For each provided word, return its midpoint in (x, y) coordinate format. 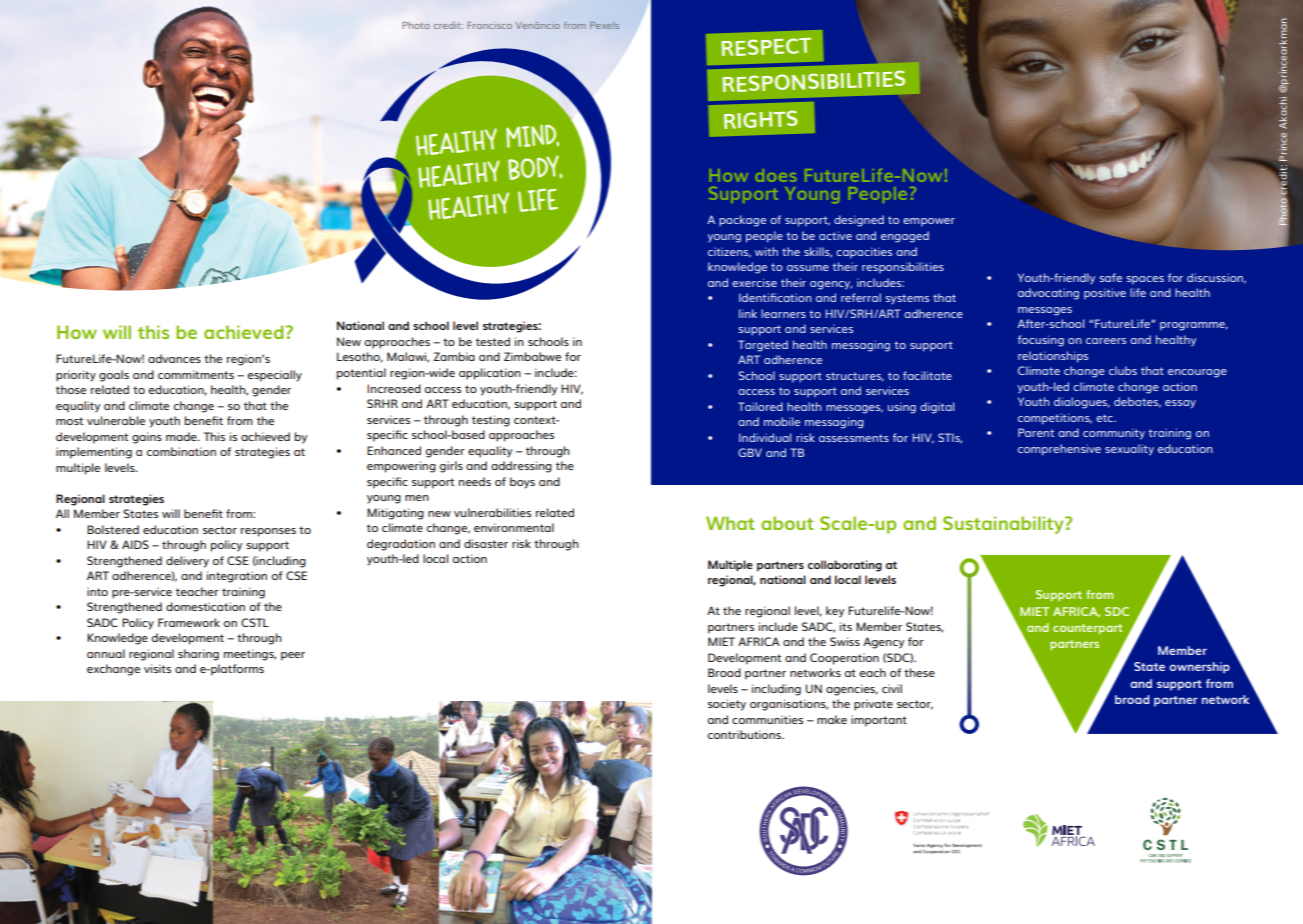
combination (181, 451)
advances (174, 358)
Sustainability (1004, 525)
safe (1111, 277)
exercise (754, 282)
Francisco (490, 25)
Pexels (604, 25)
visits (157, 668)
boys (522, 483)
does (776, 175)
